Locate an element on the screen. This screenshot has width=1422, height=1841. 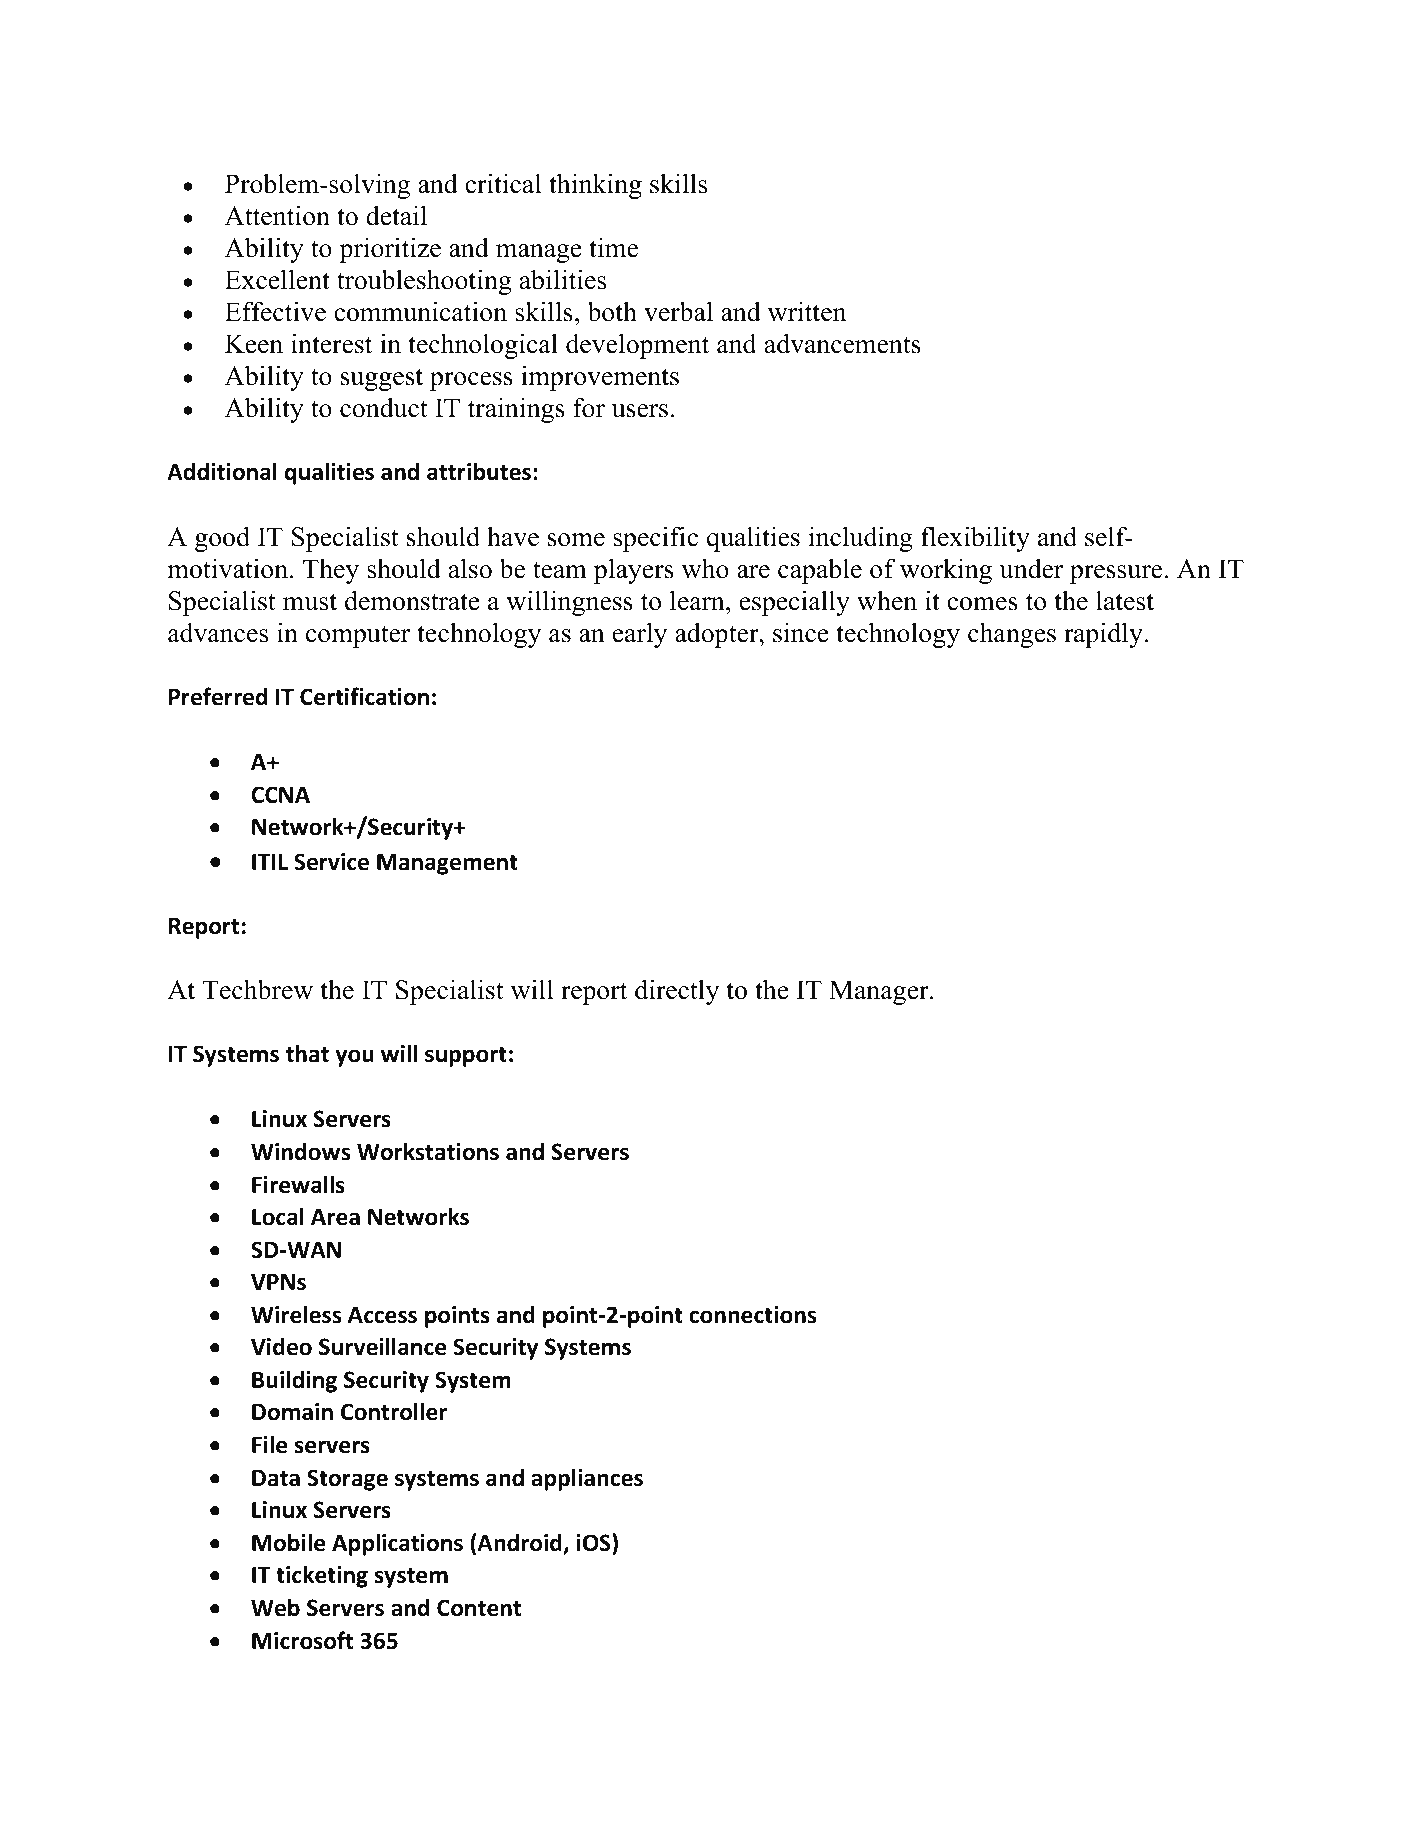
connections is located at coordinates (752, 1315).
